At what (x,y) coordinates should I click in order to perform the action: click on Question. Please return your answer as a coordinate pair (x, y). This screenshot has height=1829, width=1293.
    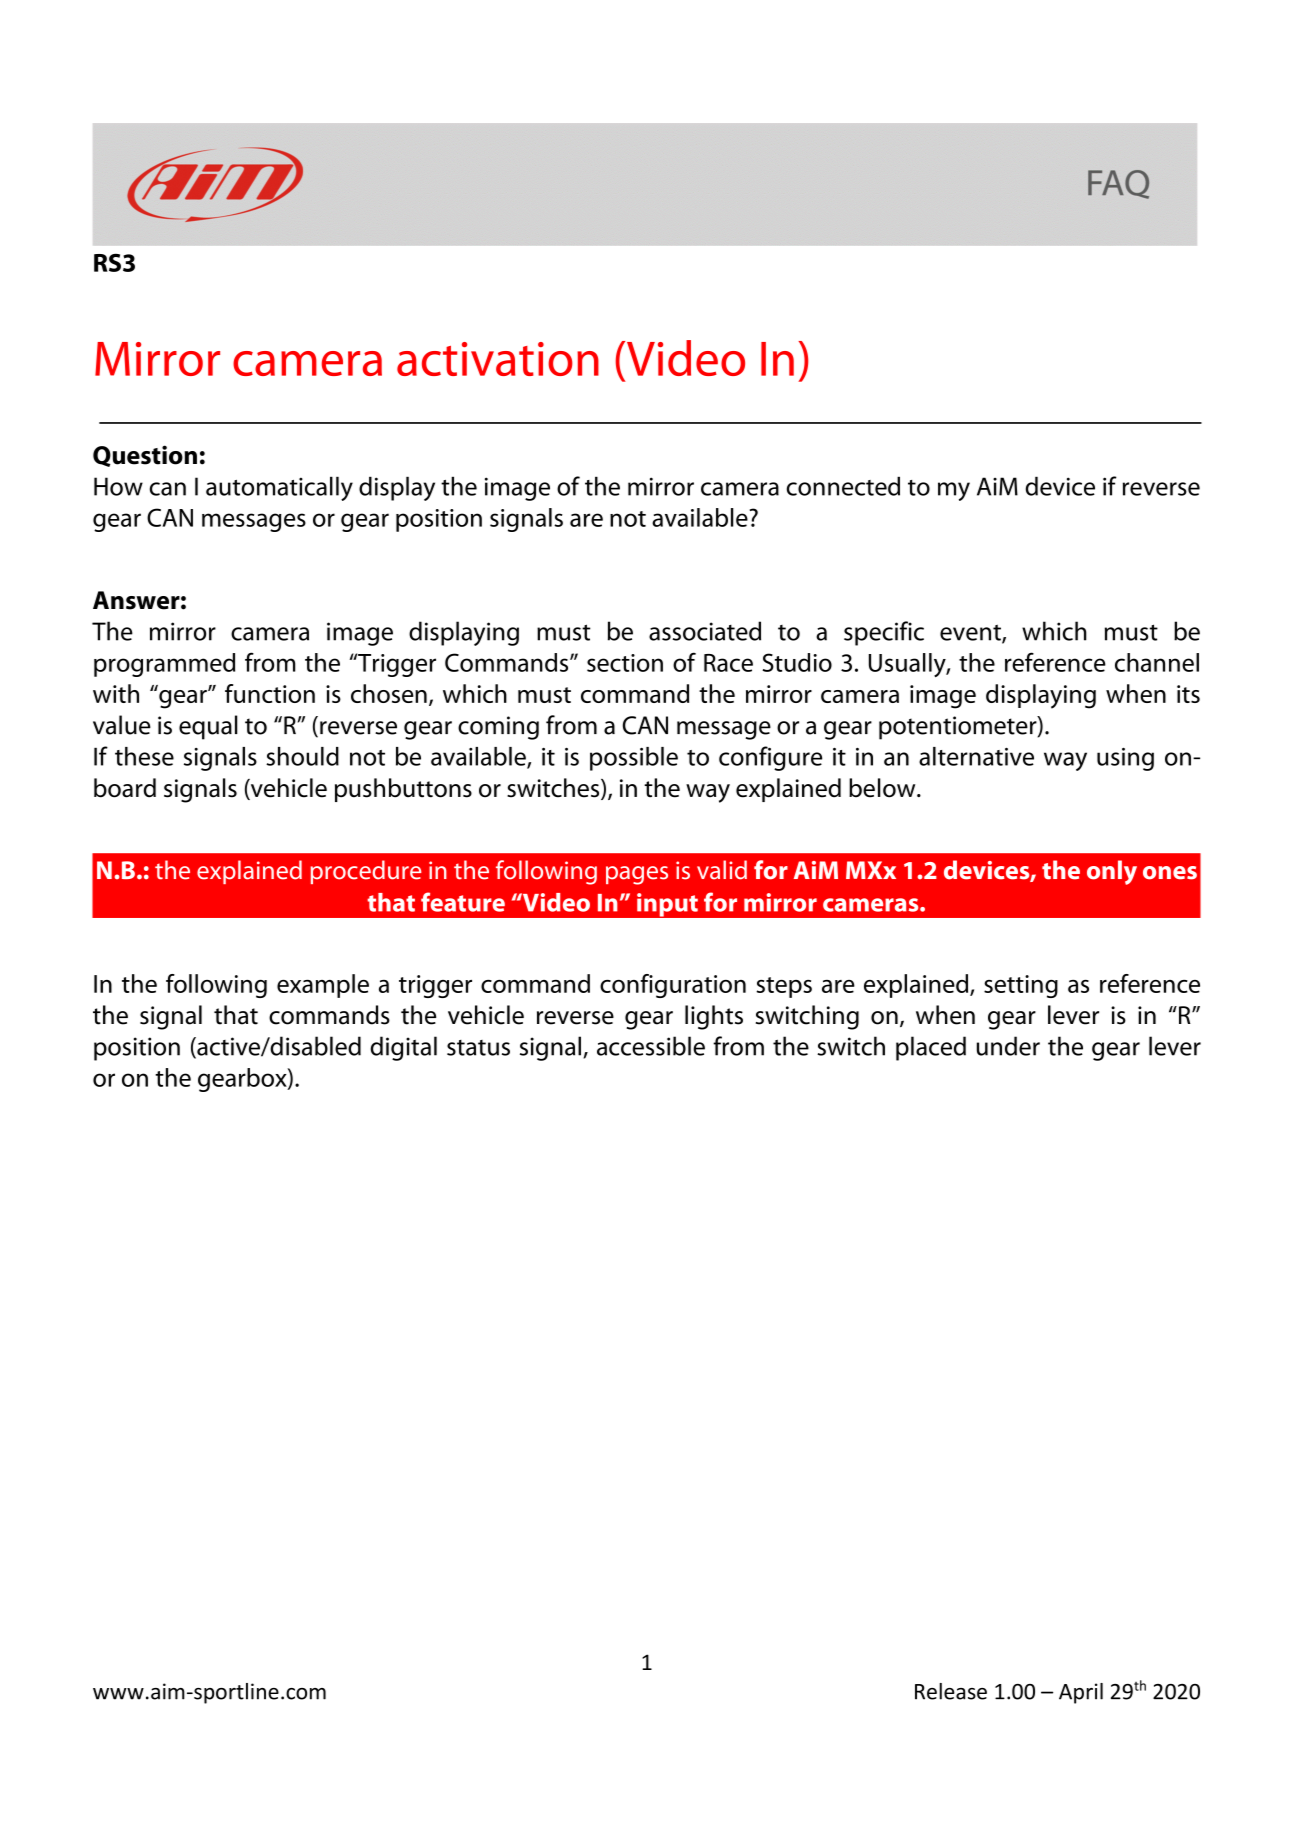
    Looking at the image, I should click on (145, 456).
